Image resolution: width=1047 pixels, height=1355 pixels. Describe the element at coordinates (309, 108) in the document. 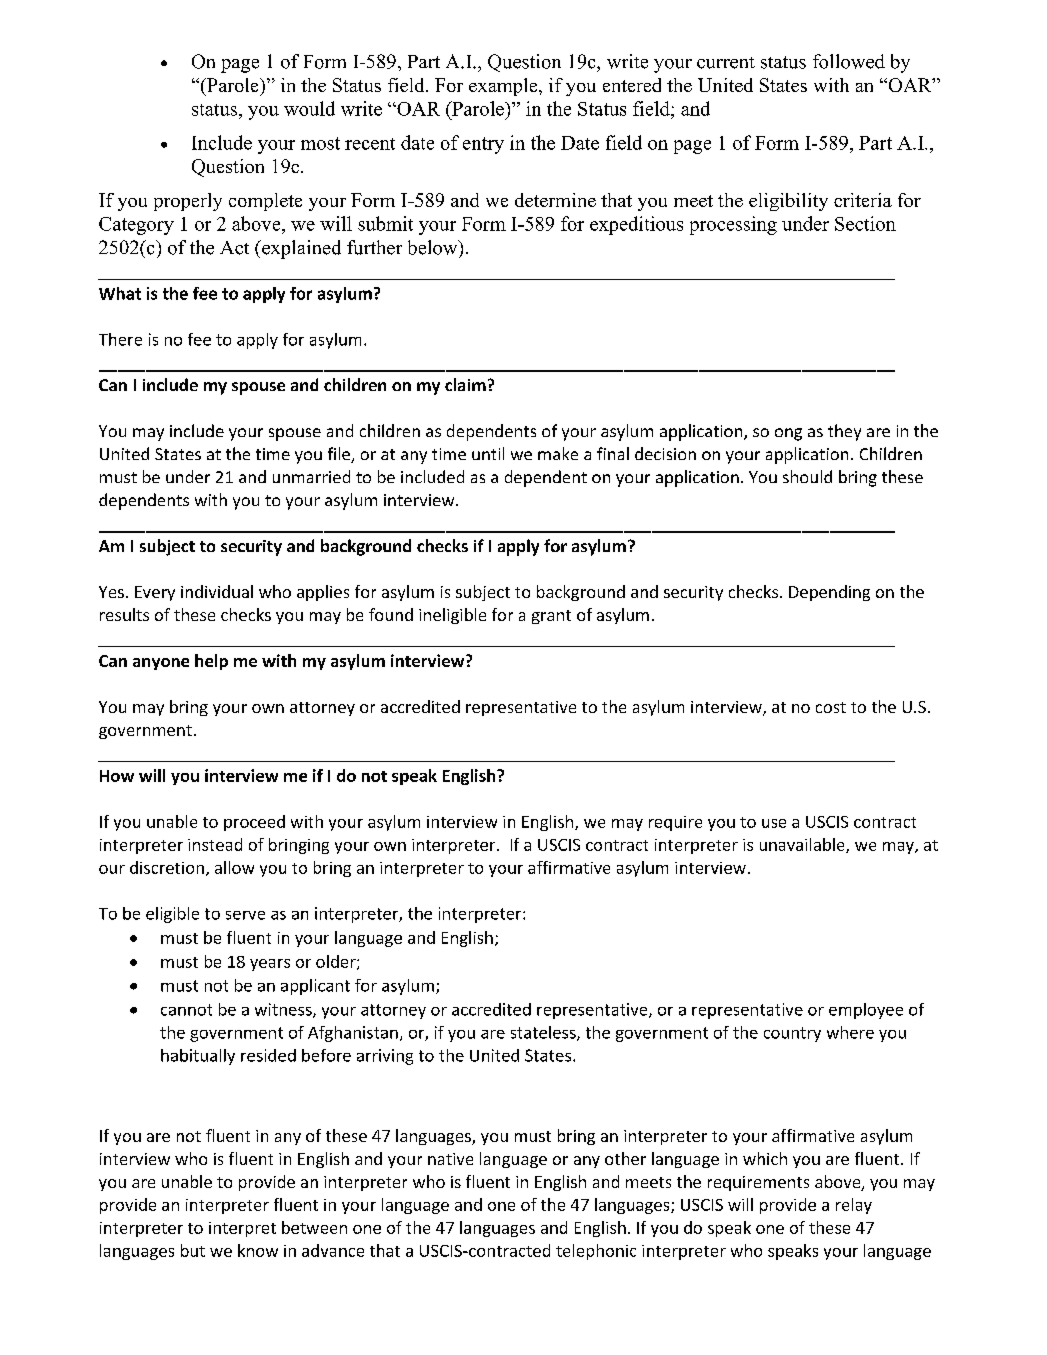

I see `would` at that location.
